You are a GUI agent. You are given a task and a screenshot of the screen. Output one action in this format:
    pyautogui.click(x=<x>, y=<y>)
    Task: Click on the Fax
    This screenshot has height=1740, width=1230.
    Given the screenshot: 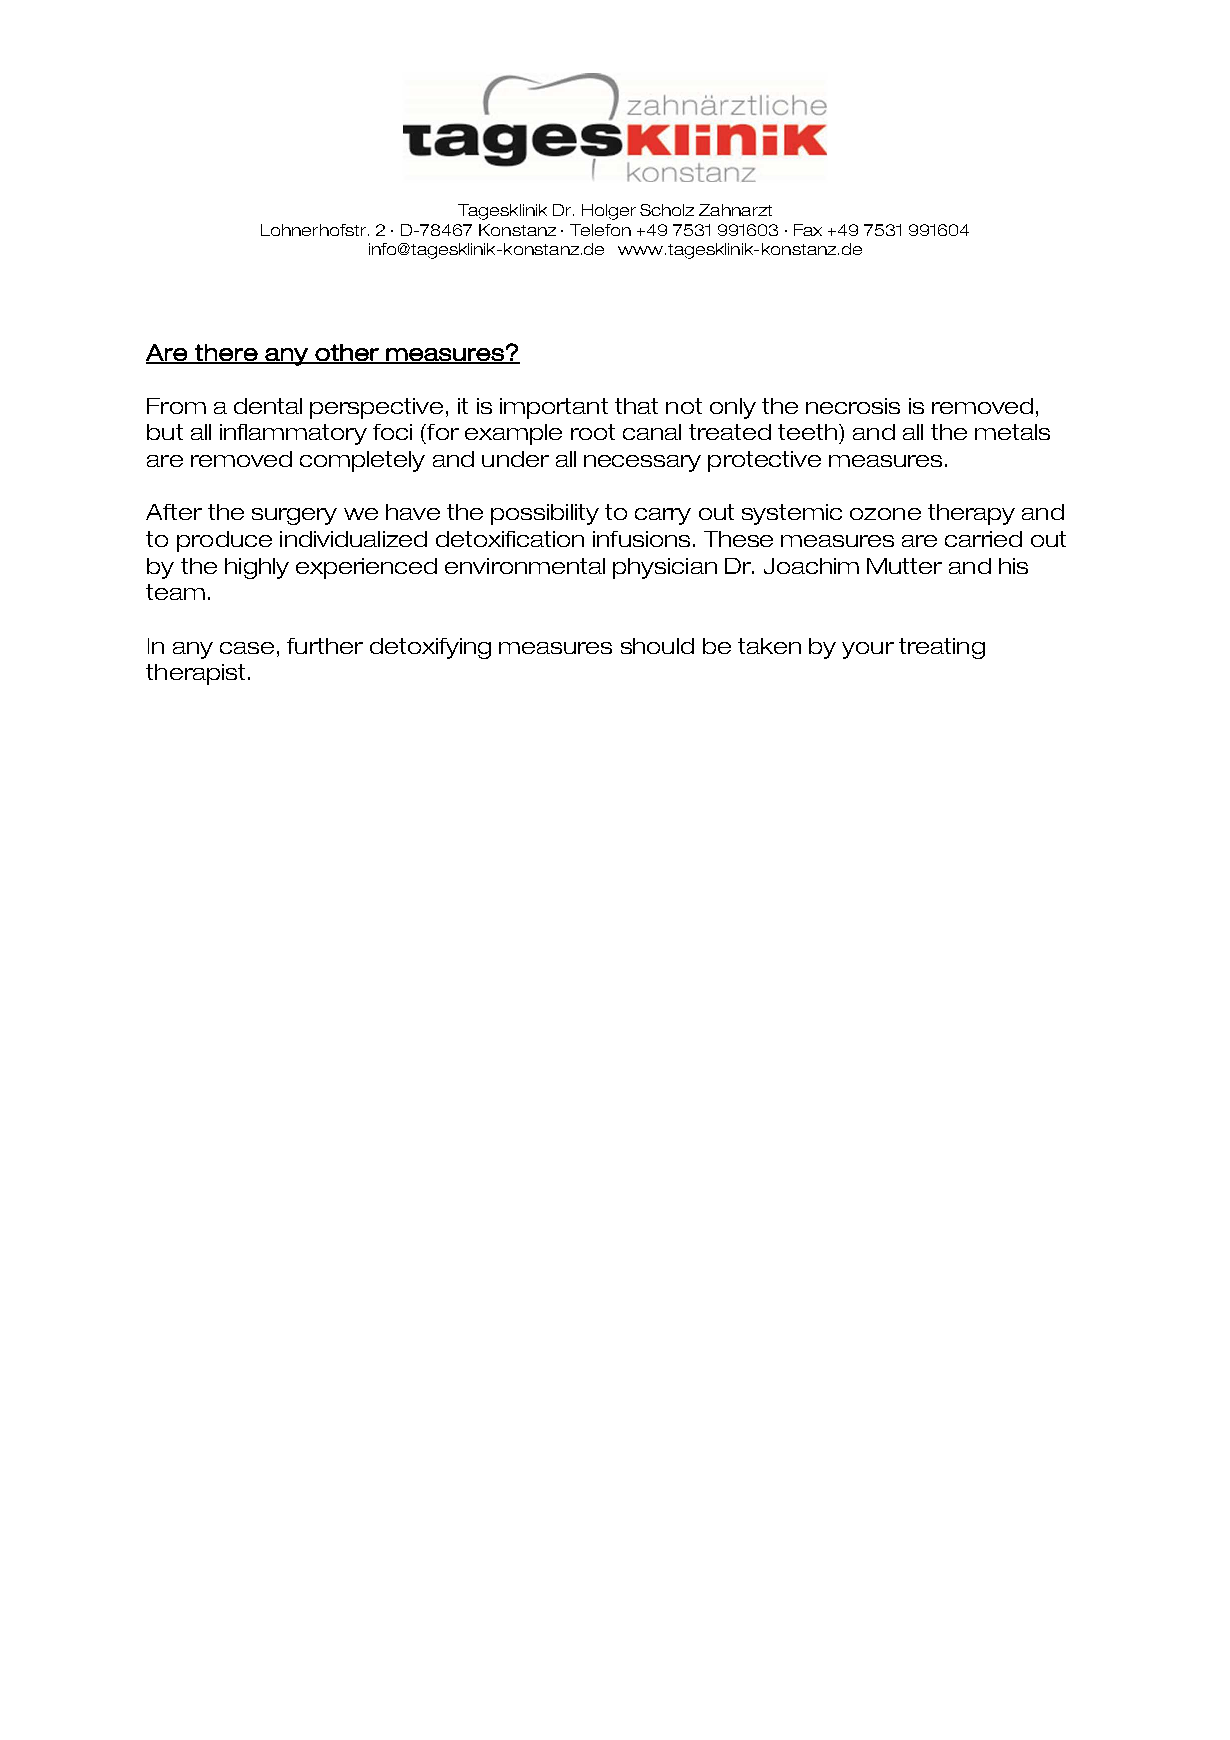 What is the action you would take?
    pyautogui.click(x=808, y=230)
